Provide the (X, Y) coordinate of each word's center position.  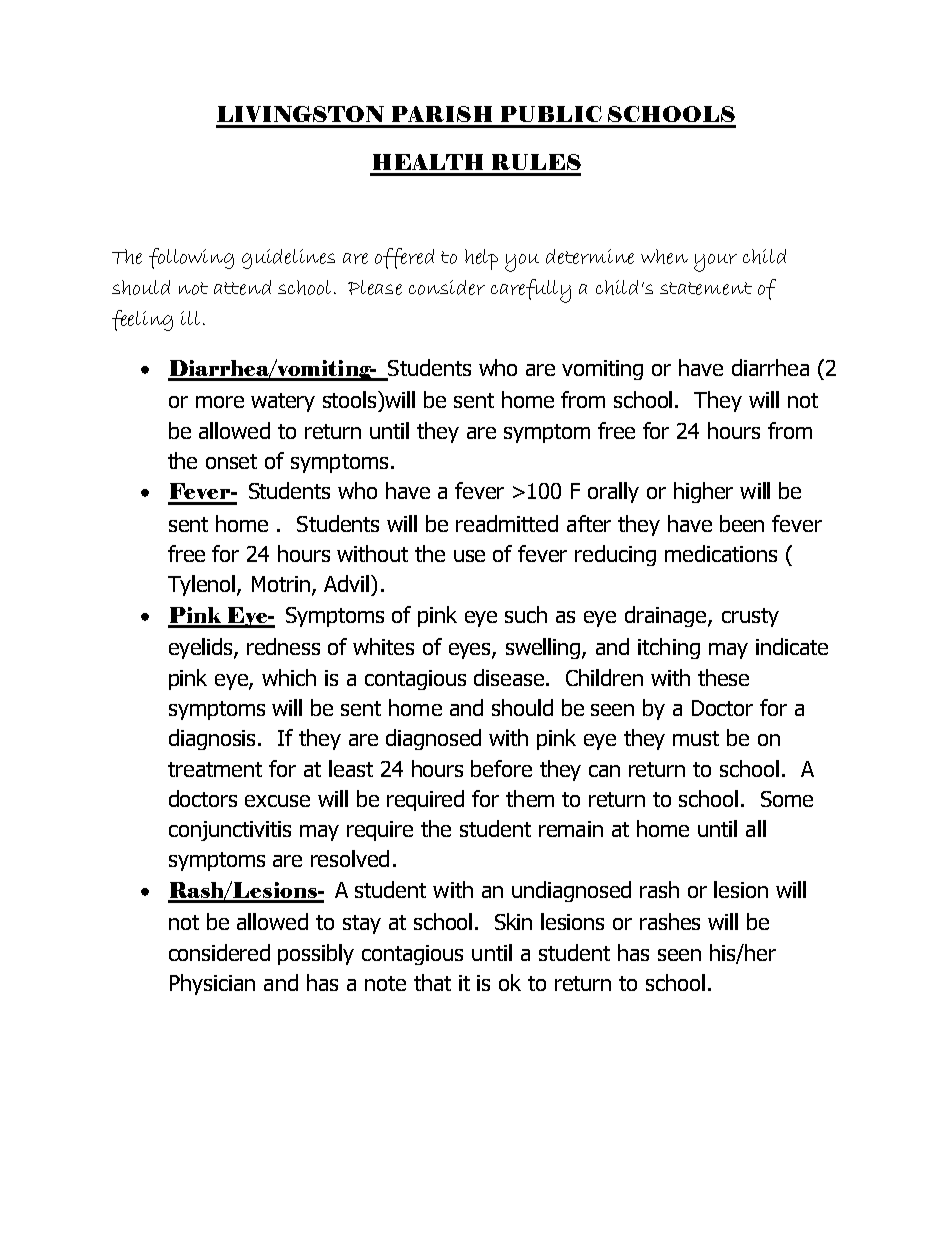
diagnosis (214, 739)
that (432, 982)
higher (703, 492)
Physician (212, 984)
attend (242, 287)
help (481, 259)
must (696, 738)
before (501, 768)
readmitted (507, 523)
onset (231, 461)
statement (706, 288)
